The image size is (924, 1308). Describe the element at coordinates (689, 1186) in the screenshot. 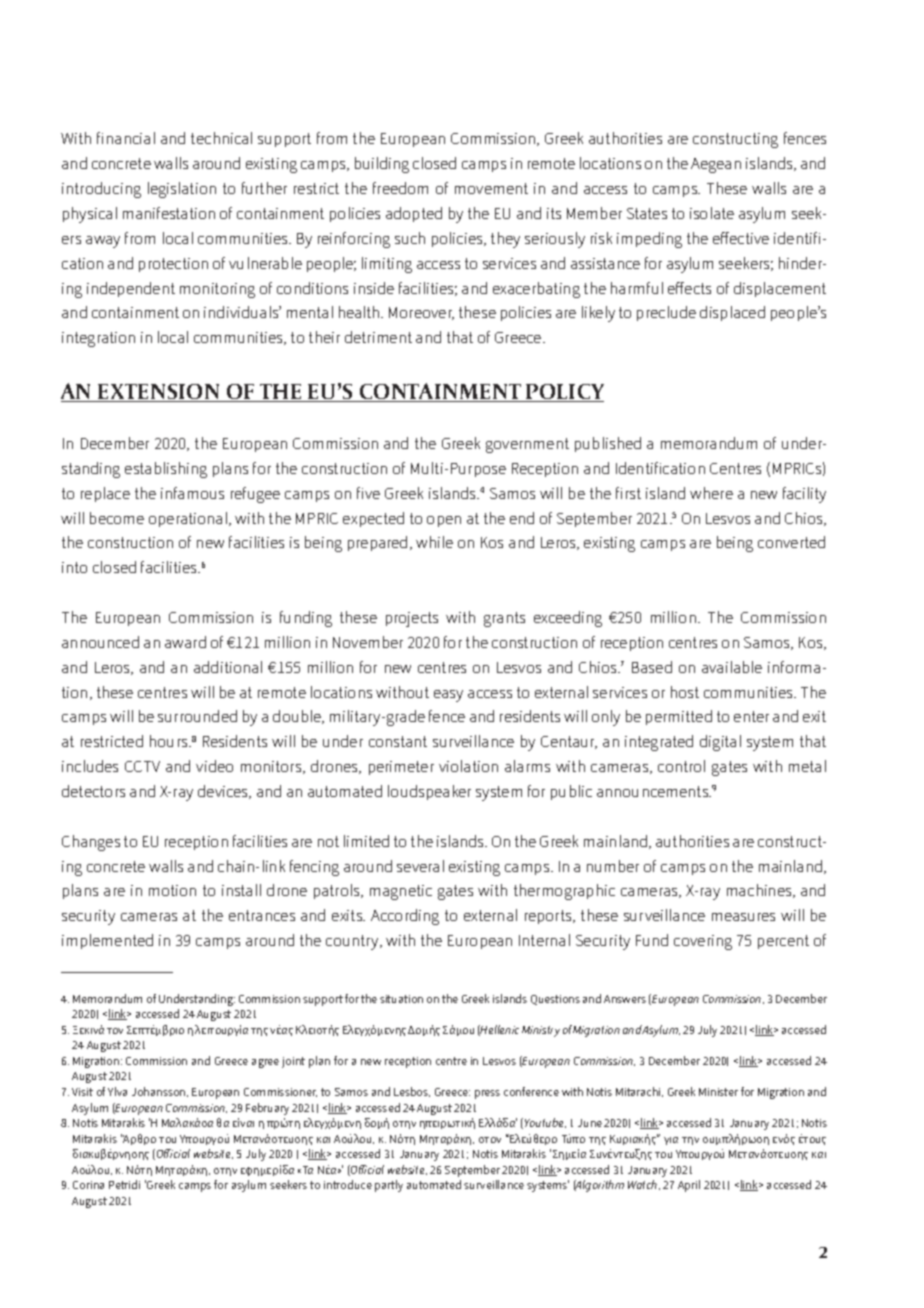

I see `April` at that location.
